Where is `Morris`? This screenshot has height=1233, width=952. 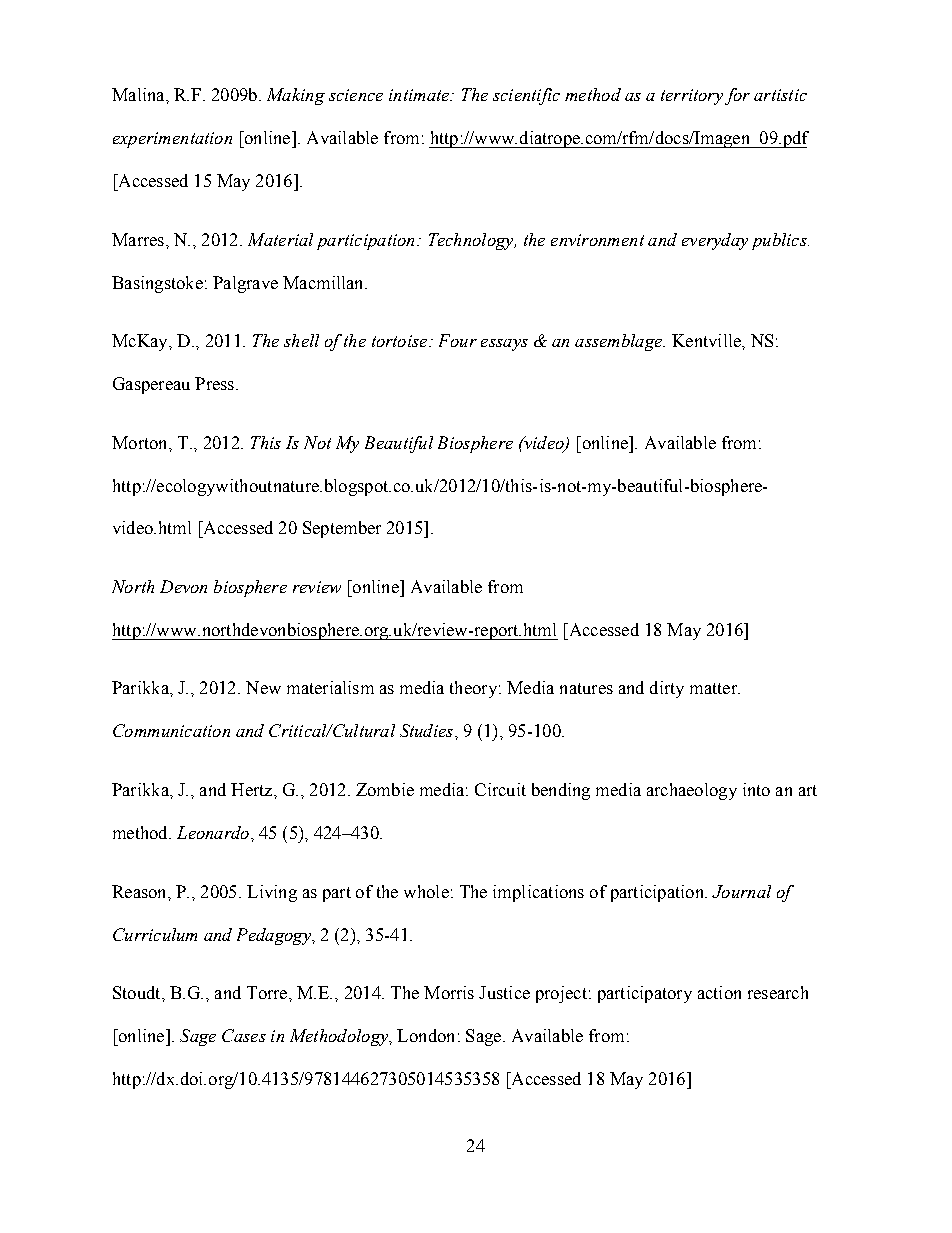
Morris is located at coordinates (449, 992).
